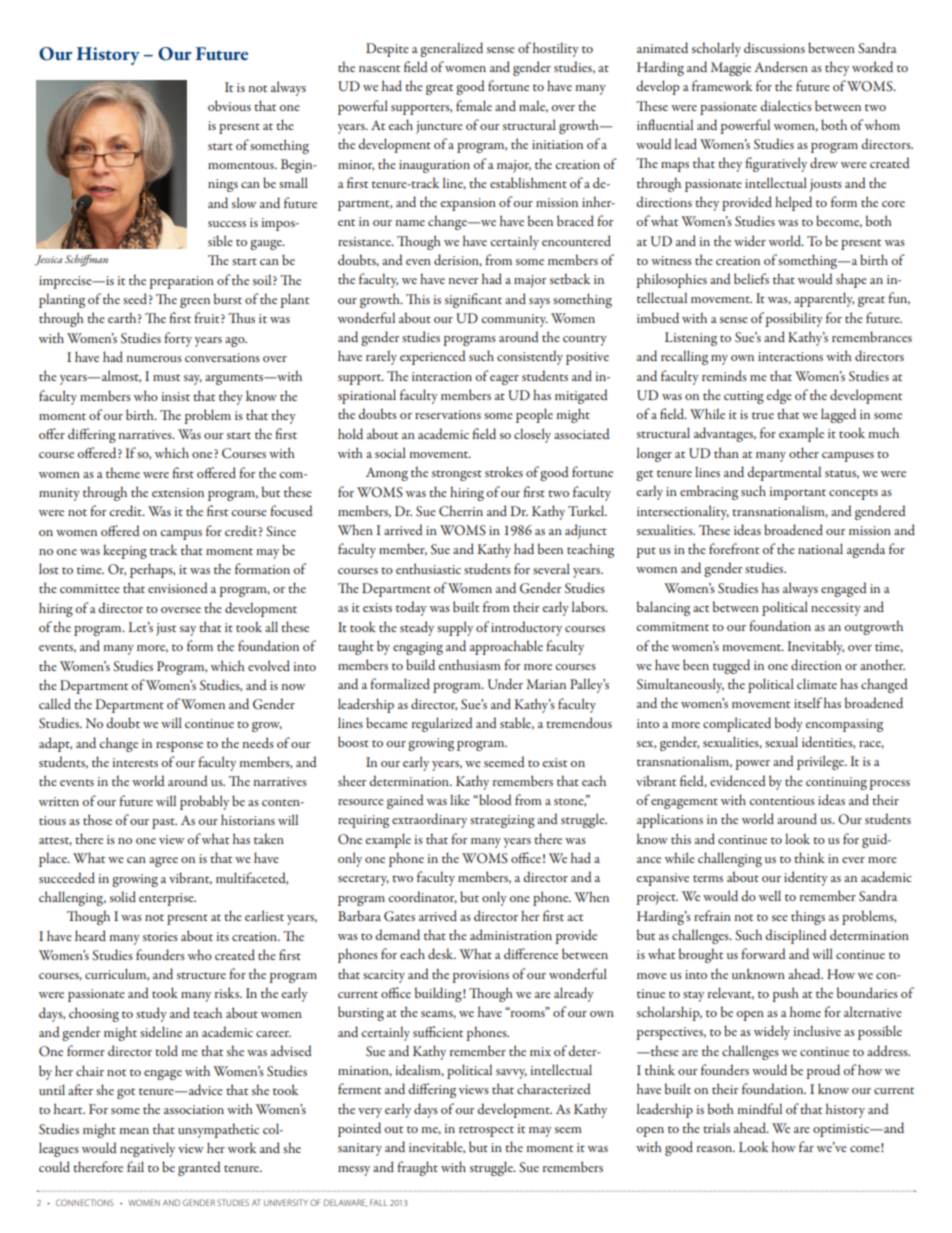 This page has height=1233, width=952. I want to click on obvious, so click(229, 105).
